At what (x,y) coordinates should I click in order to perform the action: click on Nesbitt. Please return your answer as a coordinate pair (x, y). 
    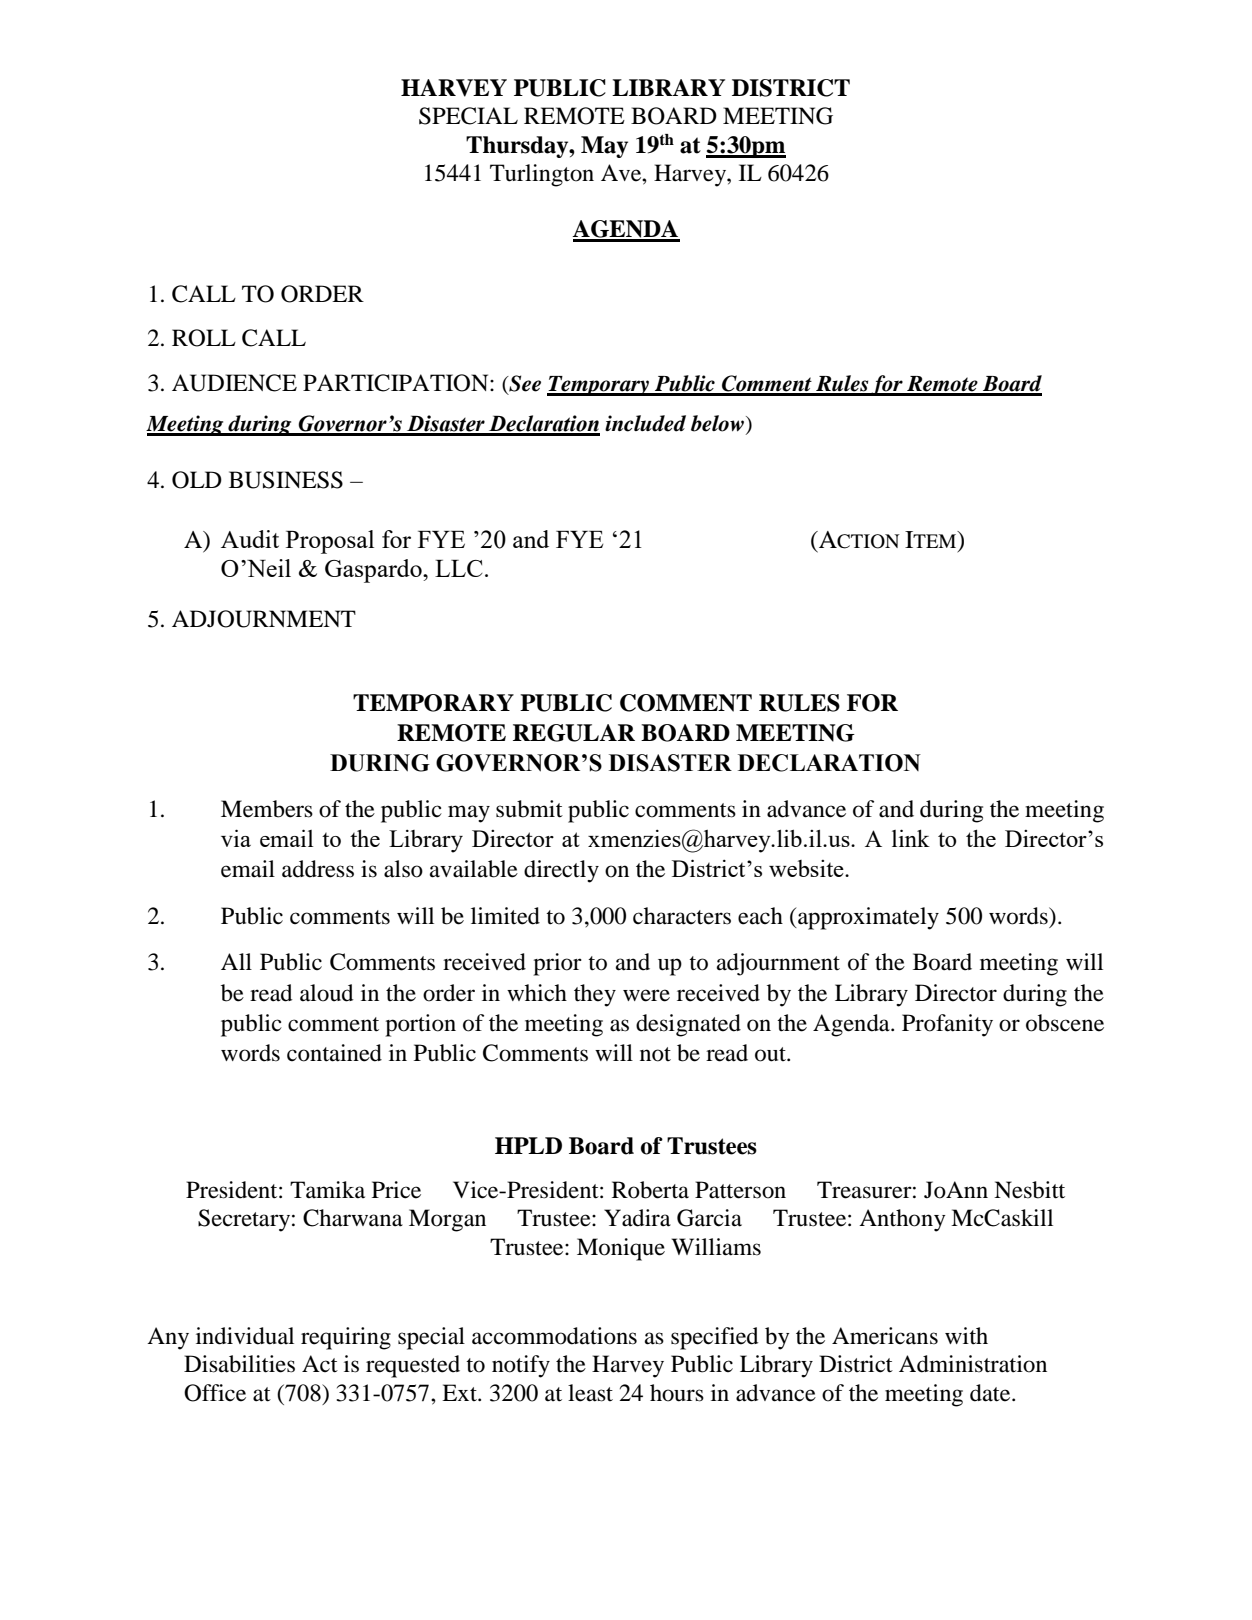
    Looking at the image, I should click on (1029, 1190).
